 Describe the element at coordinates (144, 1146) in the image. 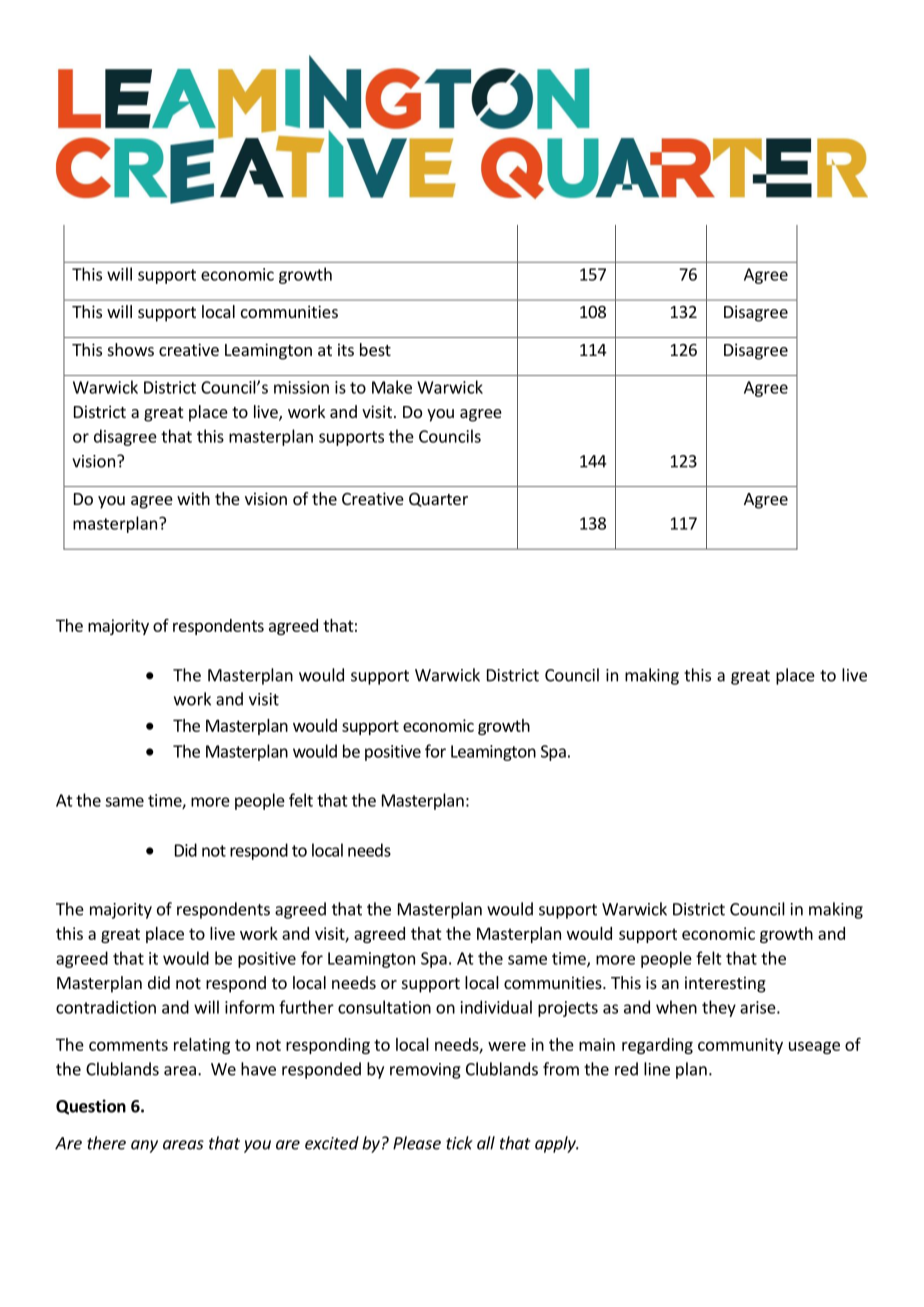

I see `any` at that location.
